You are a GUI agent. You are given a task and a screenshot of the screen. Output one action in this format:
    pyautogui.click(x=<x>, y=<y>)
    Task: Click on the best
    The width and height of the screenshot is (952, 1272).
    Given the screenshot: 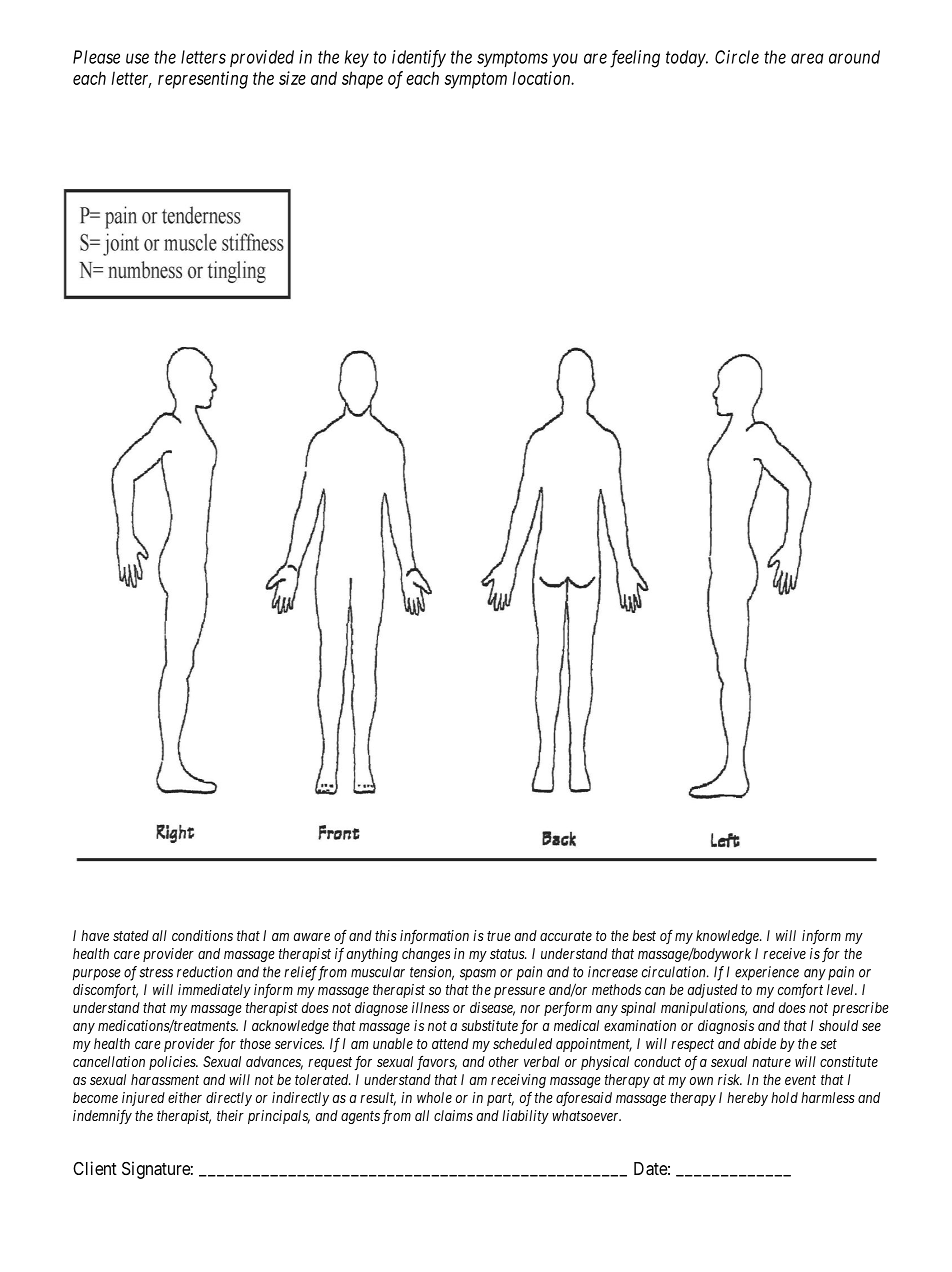 What is the action you would take?
    pyautogui.click(x=644, y=935)
